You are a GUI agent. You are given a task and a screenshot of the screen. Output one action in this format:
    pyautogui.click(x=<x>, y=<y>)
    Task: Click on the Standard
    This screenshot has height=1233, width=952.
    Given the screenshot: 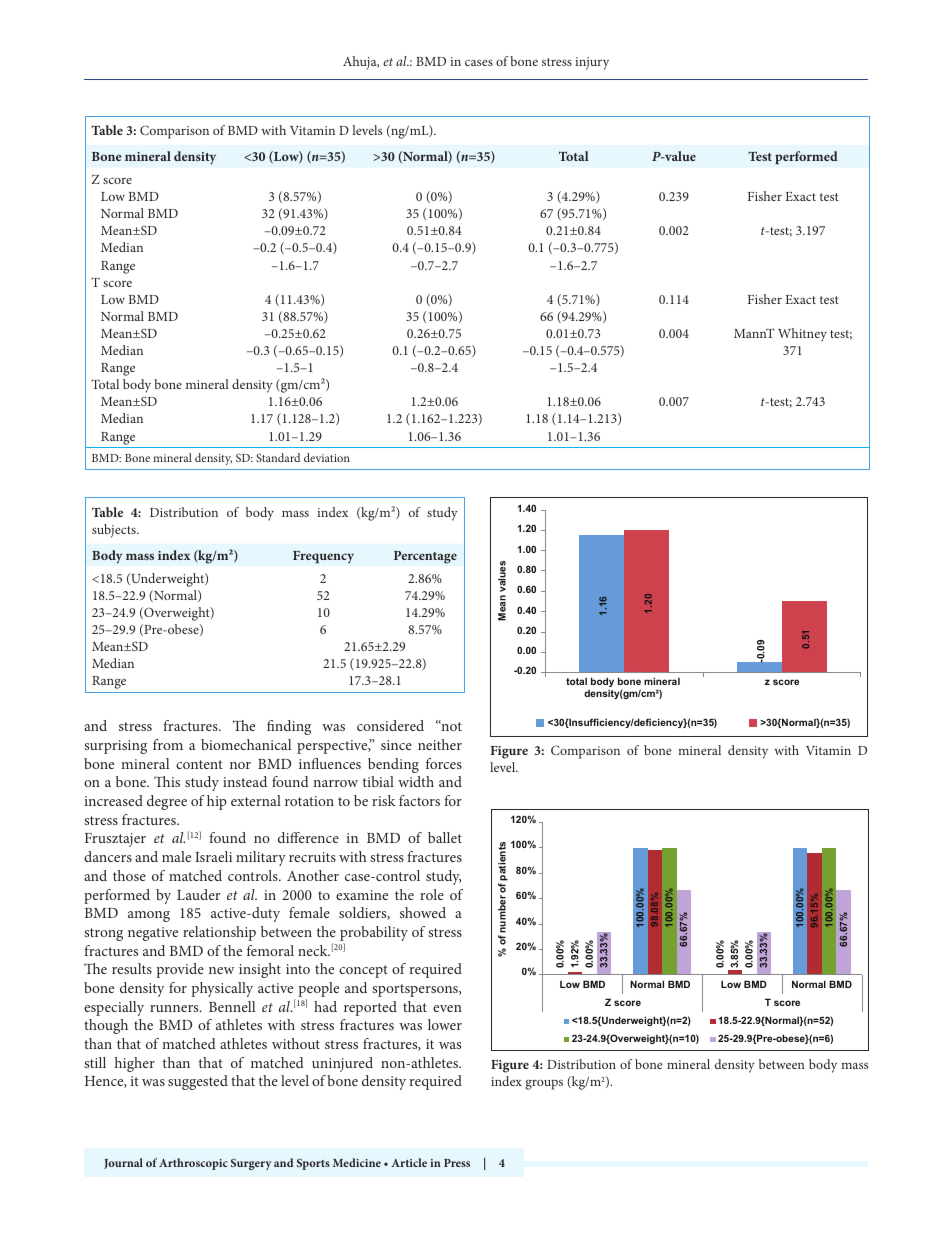 What is the action you would take?
    pyautogui.click(x=278, y=457)
